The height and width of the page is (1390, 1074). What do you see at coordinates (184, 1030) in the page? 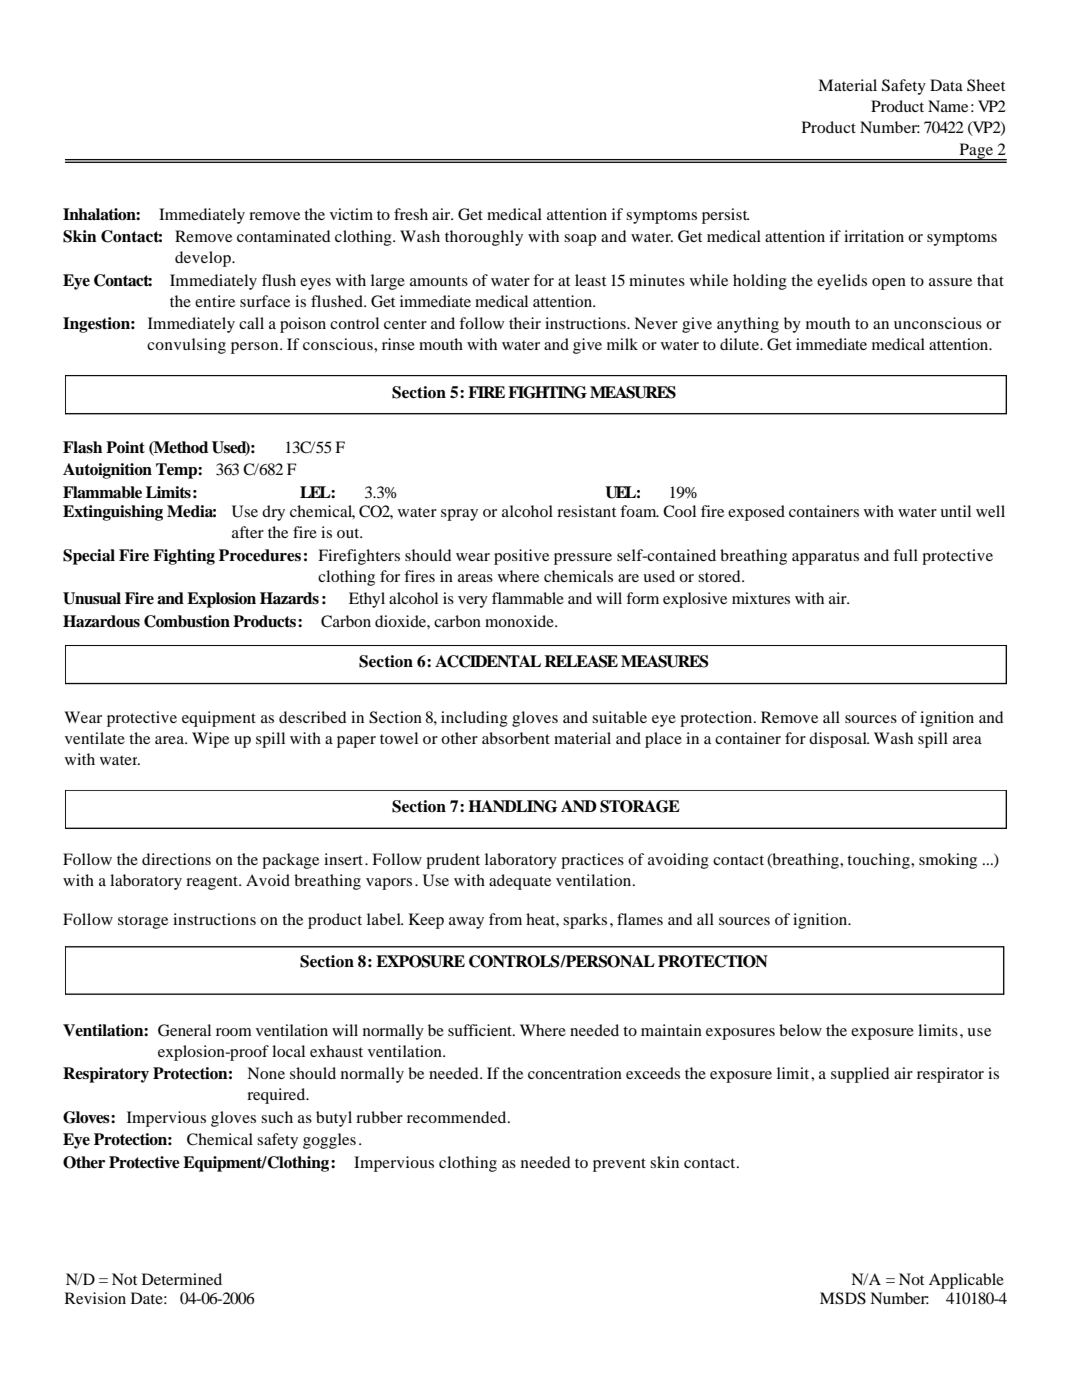
I see `General` at bounding box center [184, 1030].
